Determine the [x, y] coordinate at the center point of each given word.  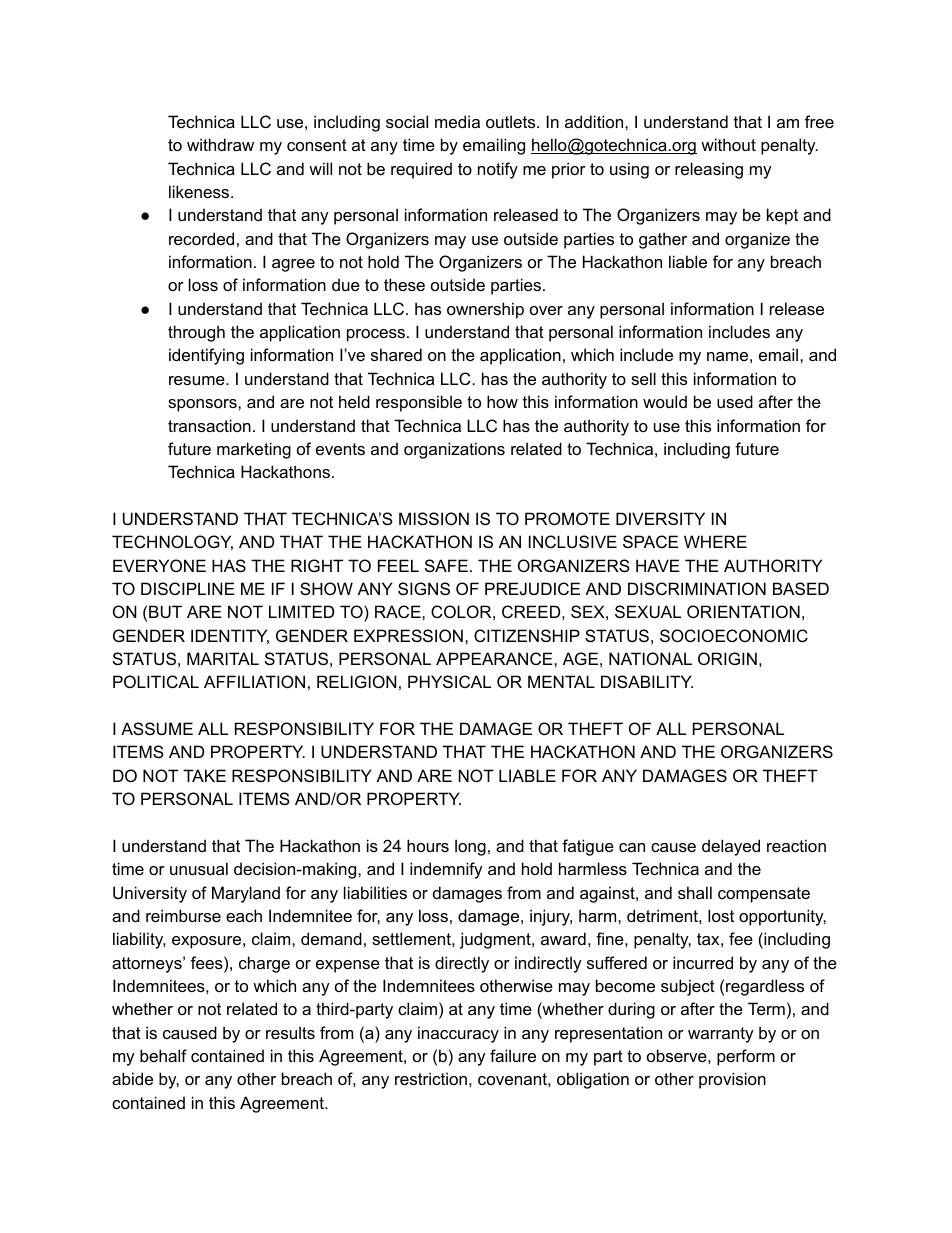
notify [498, 170]
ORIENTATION [743, 611]
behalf [163, 1055]
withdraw [220, 144]
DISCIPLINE [188, 588]
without [728, 144]
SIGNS [424, 588]
